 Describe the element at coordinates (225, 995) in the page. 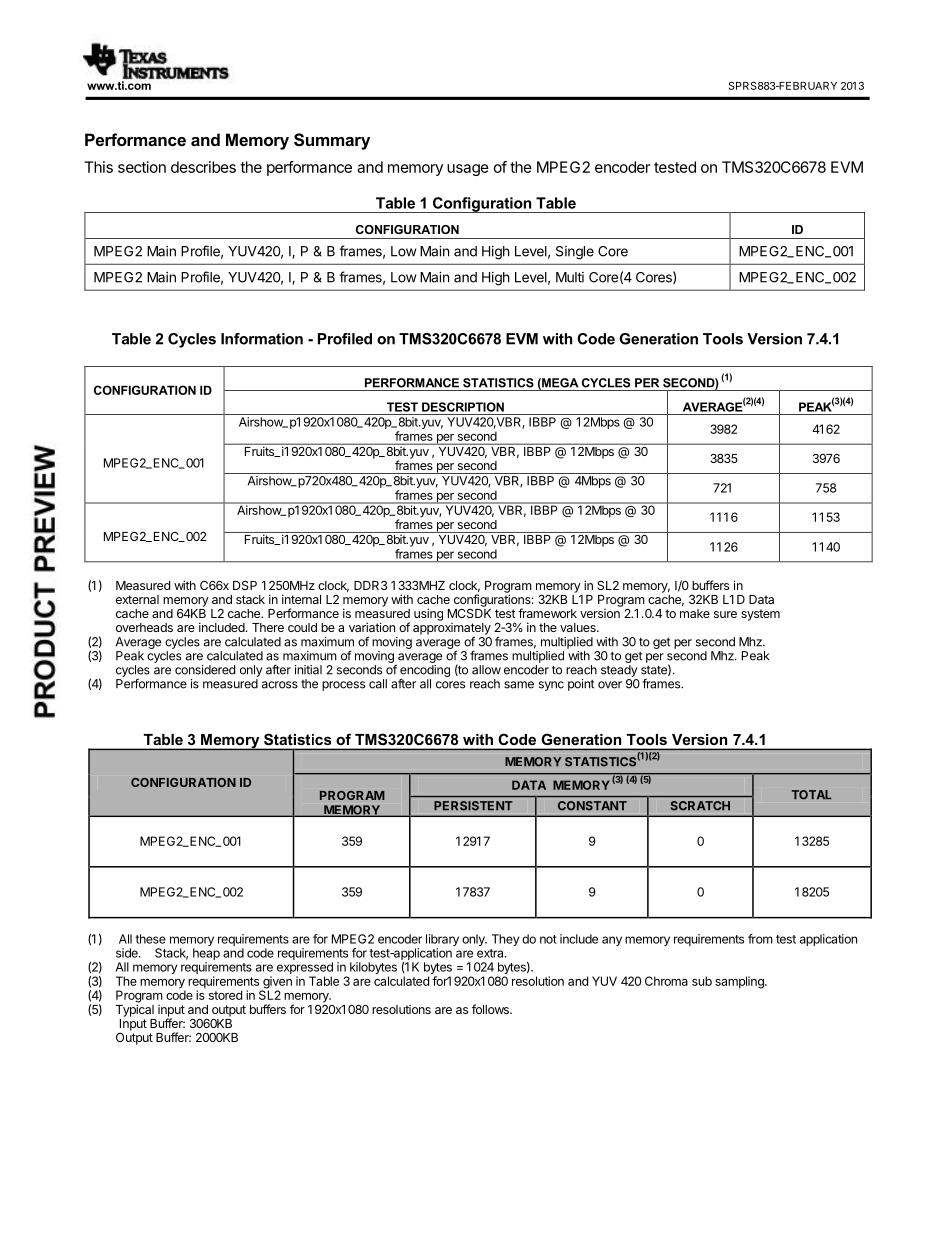

I see `stored` at that location.
